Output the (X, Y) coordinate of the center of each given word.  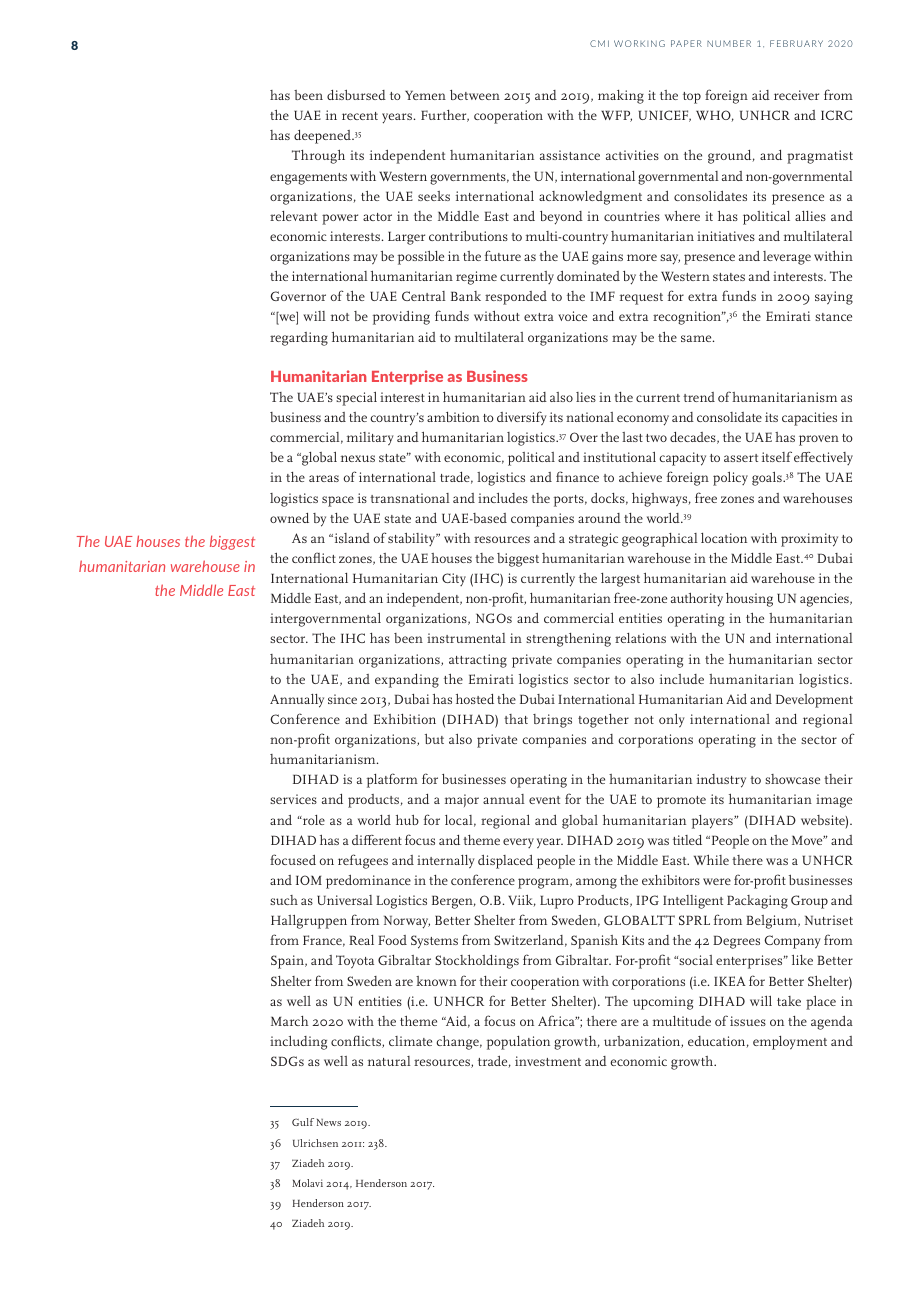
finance (577, 476)
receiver (796, 95)
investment (548, 1061)
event (544, 800)
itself (777, 456)
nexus (358, 458)
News (329, 1122)
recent (360, 116)
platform (392, 780)
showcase (792, 779)
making (621, 97)
